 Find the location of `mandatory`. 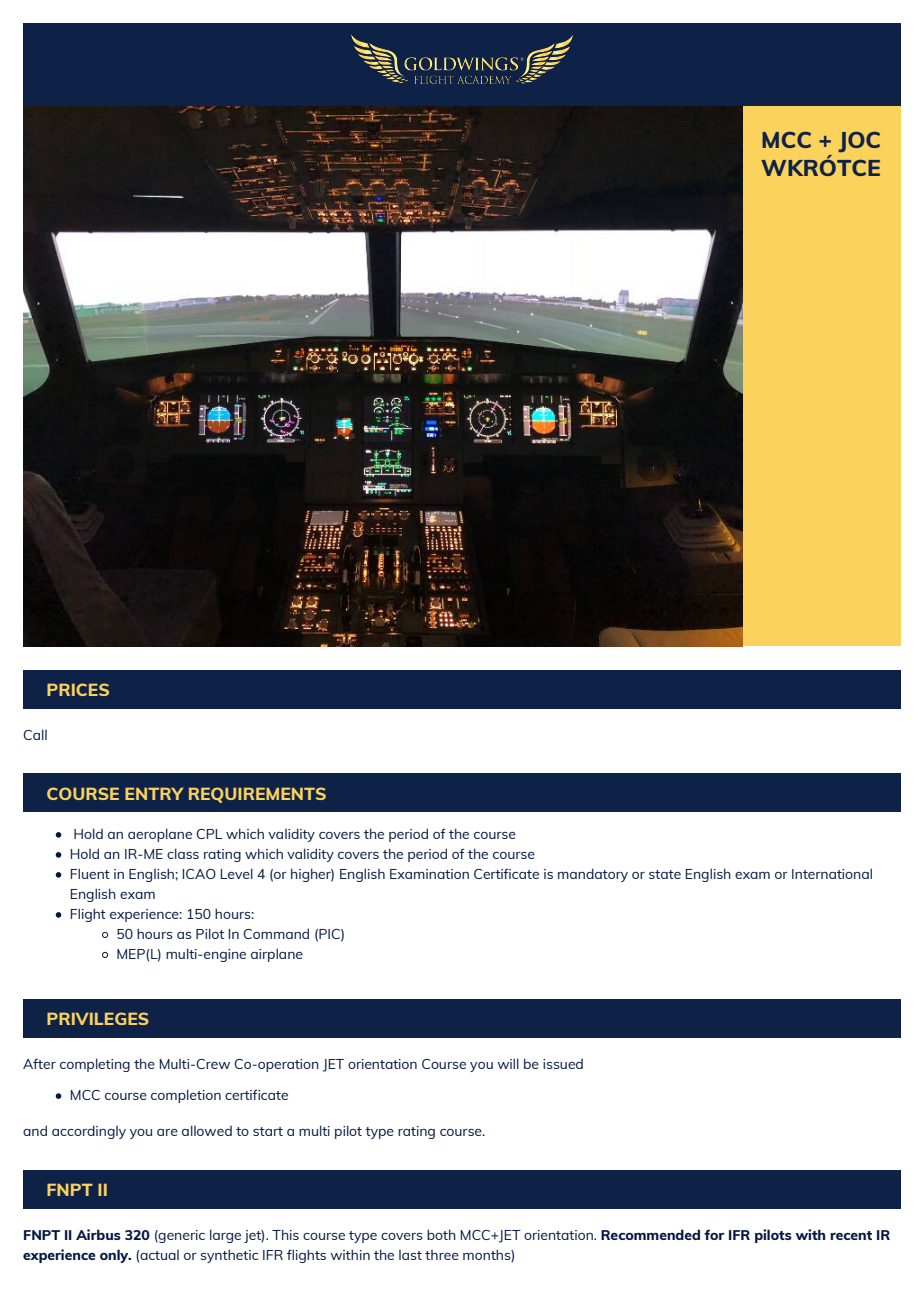

mandatory is located at coordinates (593, 875).
